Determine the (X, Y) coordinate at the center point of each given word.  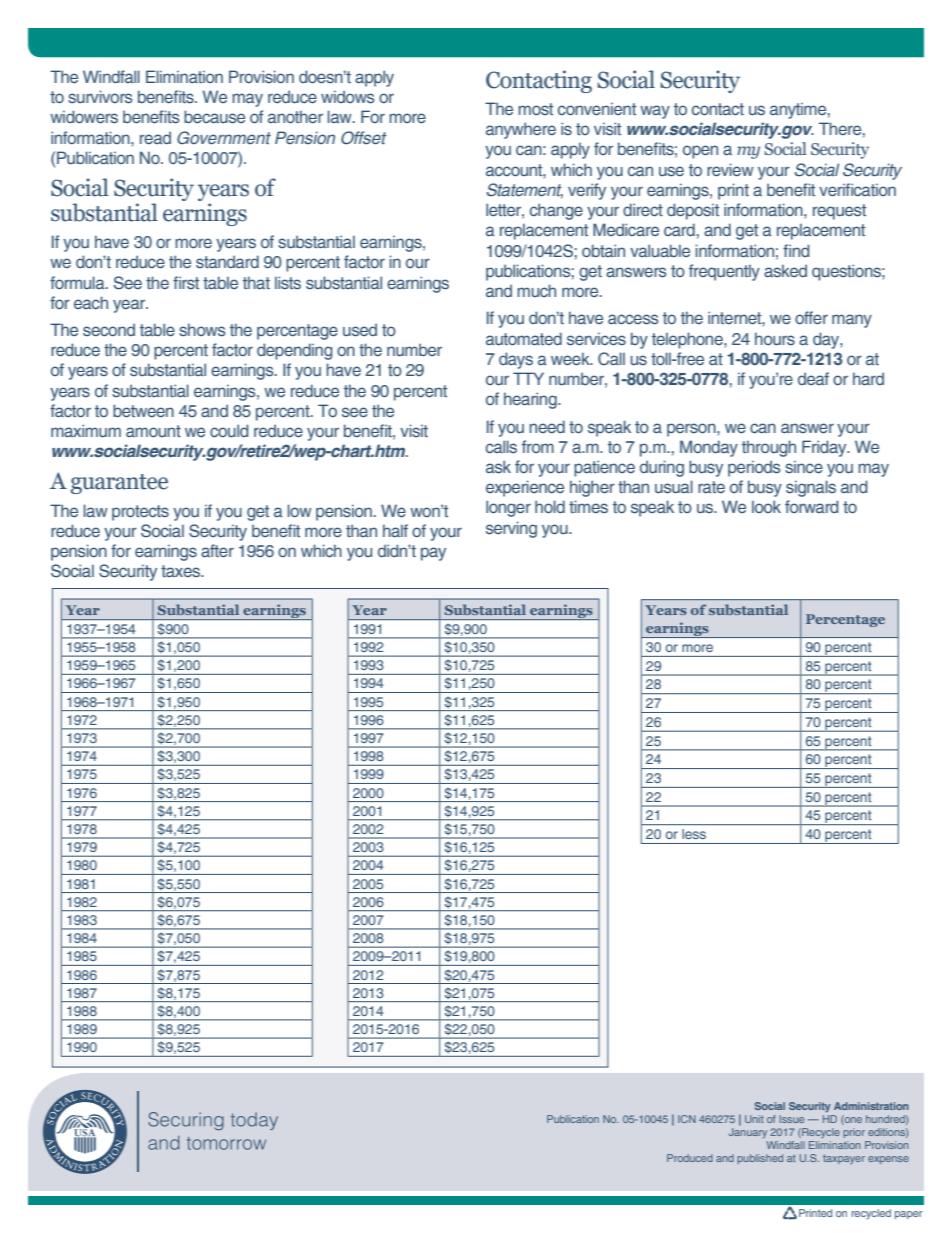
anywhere (521, 130)
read (155, 138)
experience (525, 488)
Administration (871, 1106)
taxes (181, 571)
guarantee (119, 484)
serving (511, 529)
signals (811, 488)
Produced (690, 1158)
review (730, 169)
